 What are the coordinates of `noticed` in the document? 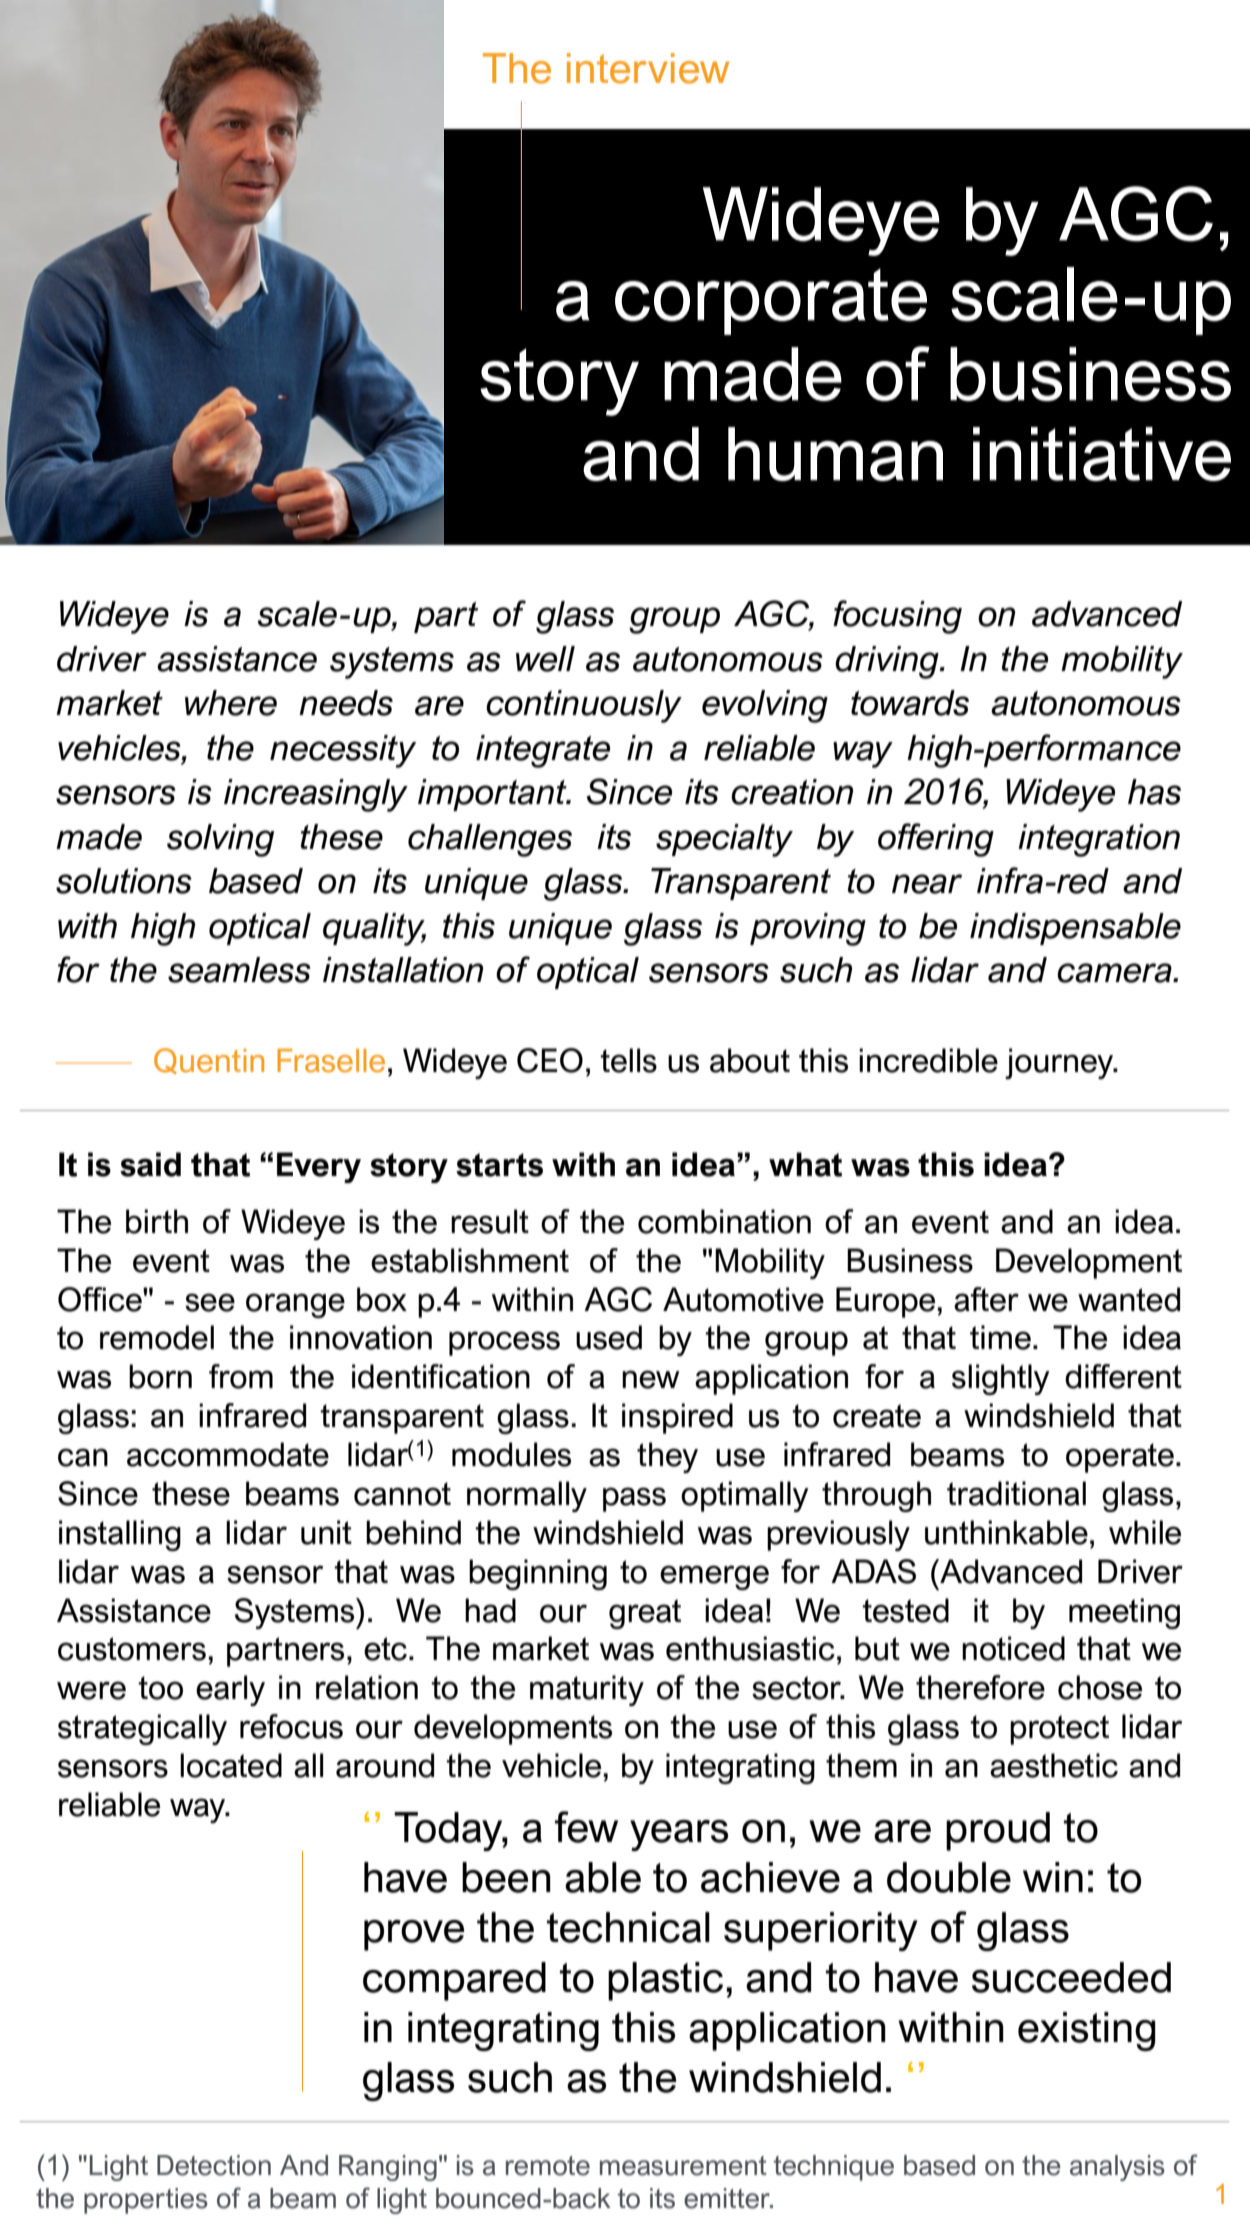 It's located at (1013, 1648).
